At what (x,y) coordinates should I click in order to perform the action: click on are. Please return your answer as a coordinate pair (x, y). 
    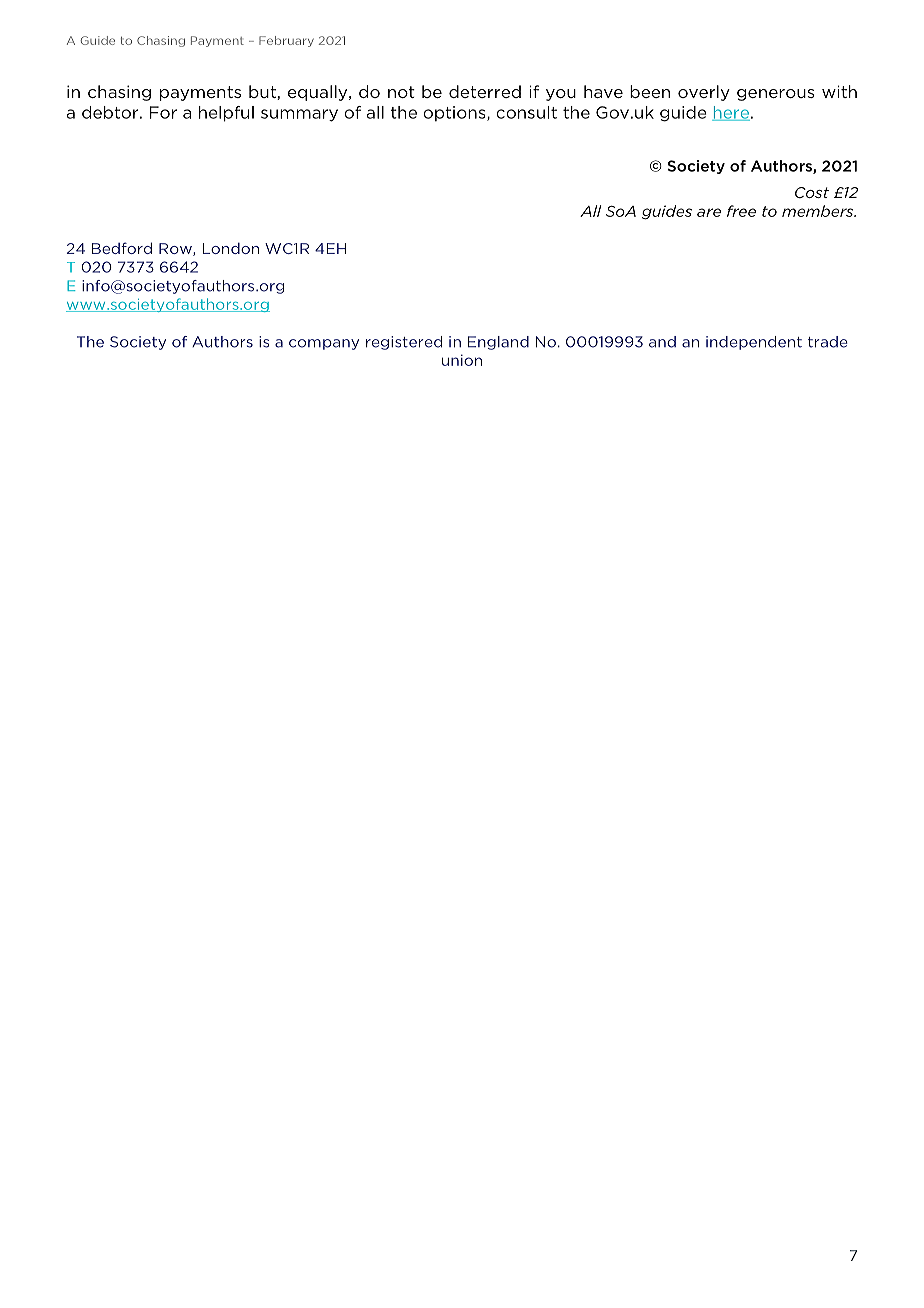
    Looking at the image, I should click on (709, 212).
